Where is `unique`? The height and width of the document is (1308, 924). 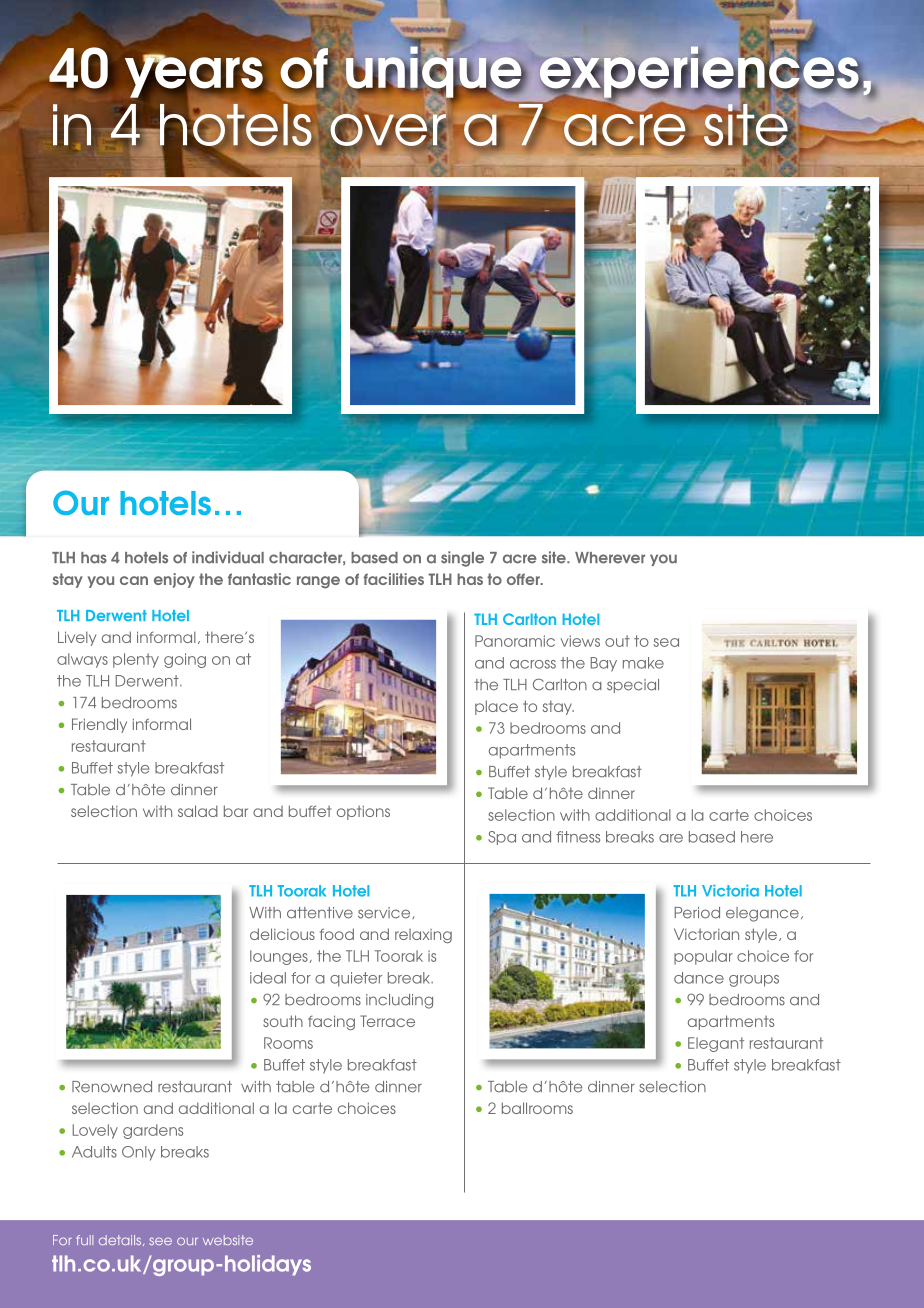 unique is located at coordinates (435, 73).
